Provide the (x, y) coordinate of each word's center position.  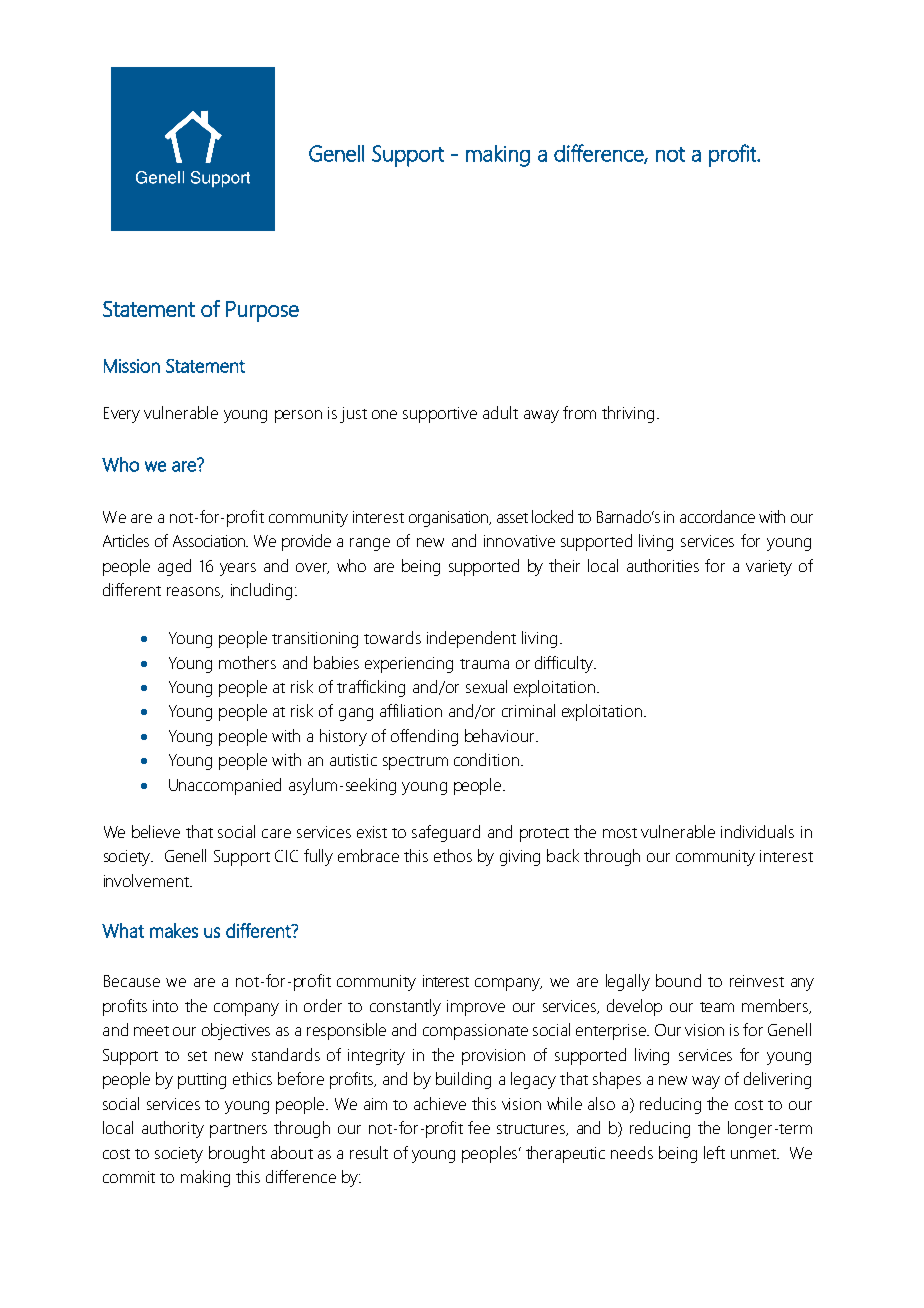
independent (471, 639)
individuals (757, 831)
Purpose (262, 311)
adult (500, 412)
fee (479, 1127)
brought (237, 1154)
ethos (453, 855)
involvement (147, 880)
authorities (663, 565)
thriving (628, 414)
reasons (195, 592)
